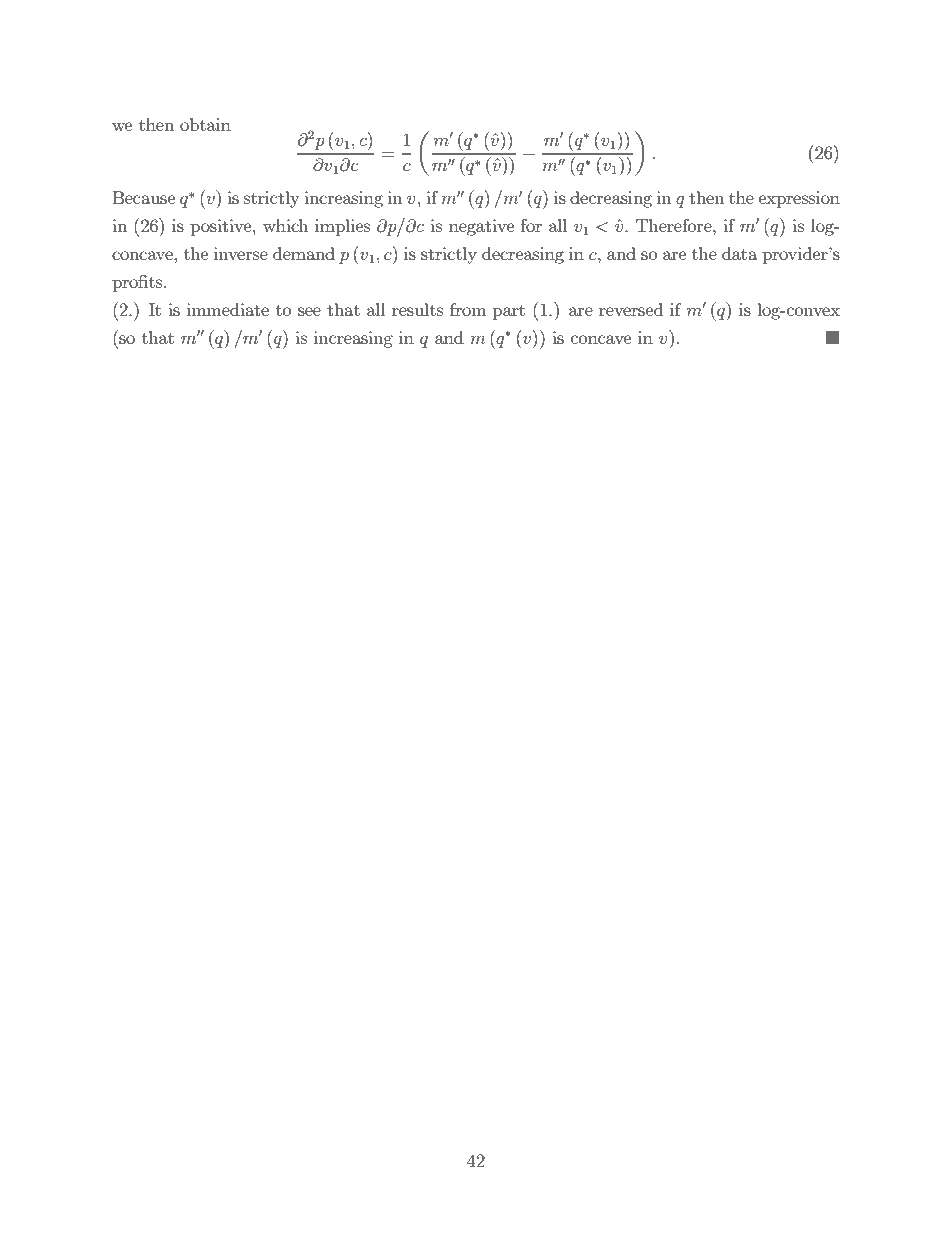 Image resolution: width=952 pixels, height=1233 pixels. Describe the element at coordinates (481, 227) in the screenshot. I see `negative` at that location.
